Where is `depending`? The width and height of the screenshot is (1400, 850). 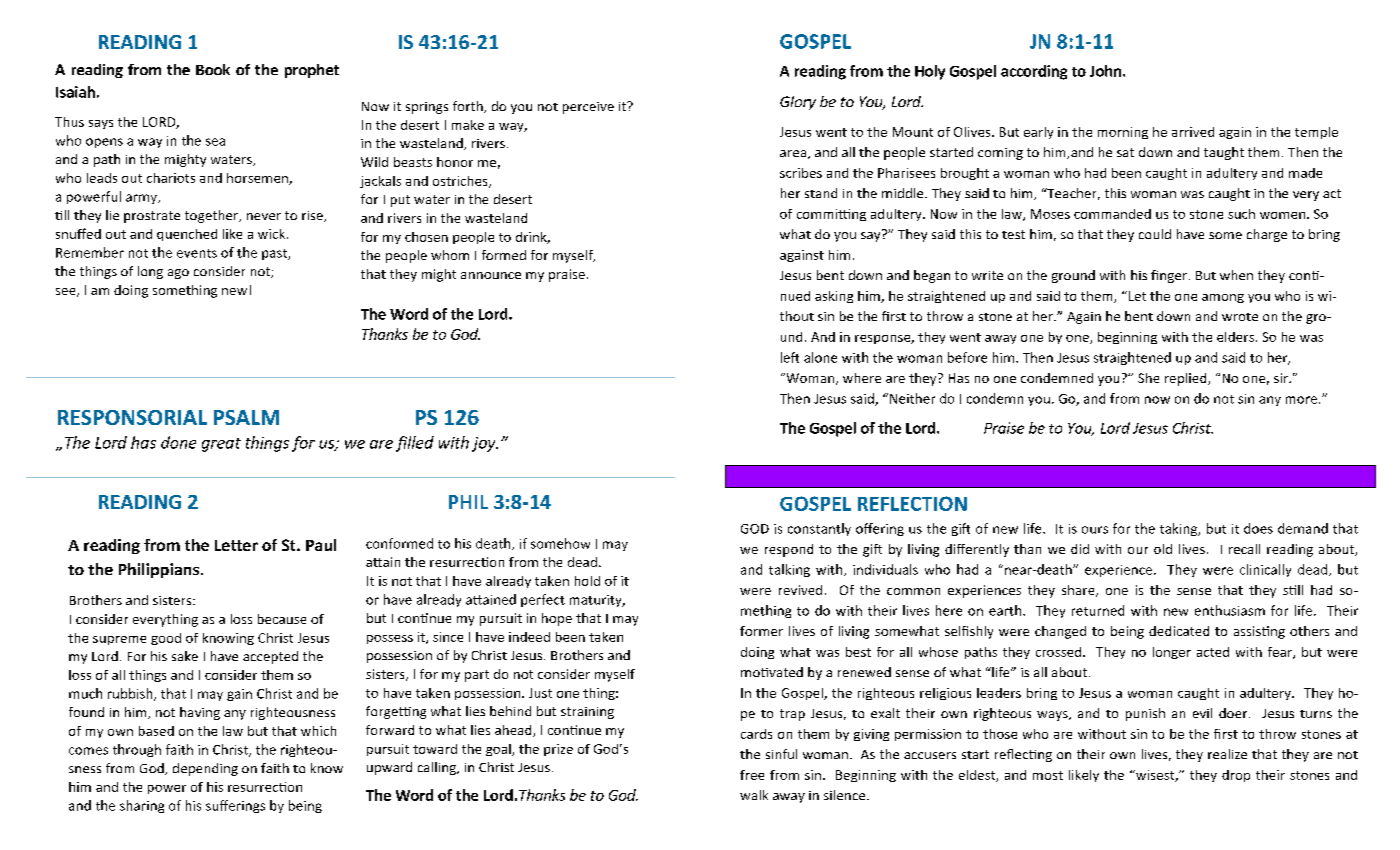
depending is located at coordinates (205, 769).
